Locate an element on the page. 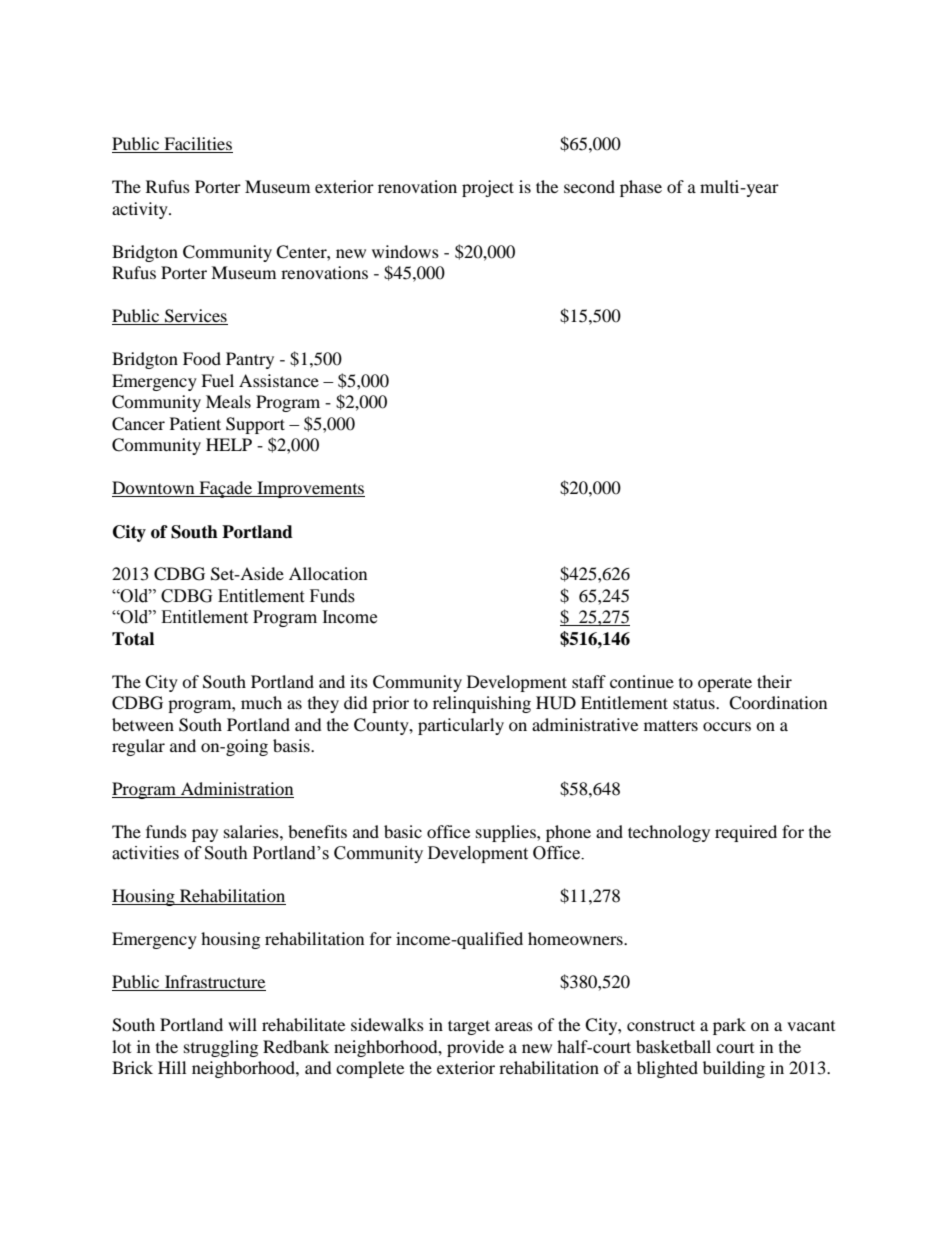 The width and height of the page is (952, 1233). phase is located at coordinates (641, 188).
